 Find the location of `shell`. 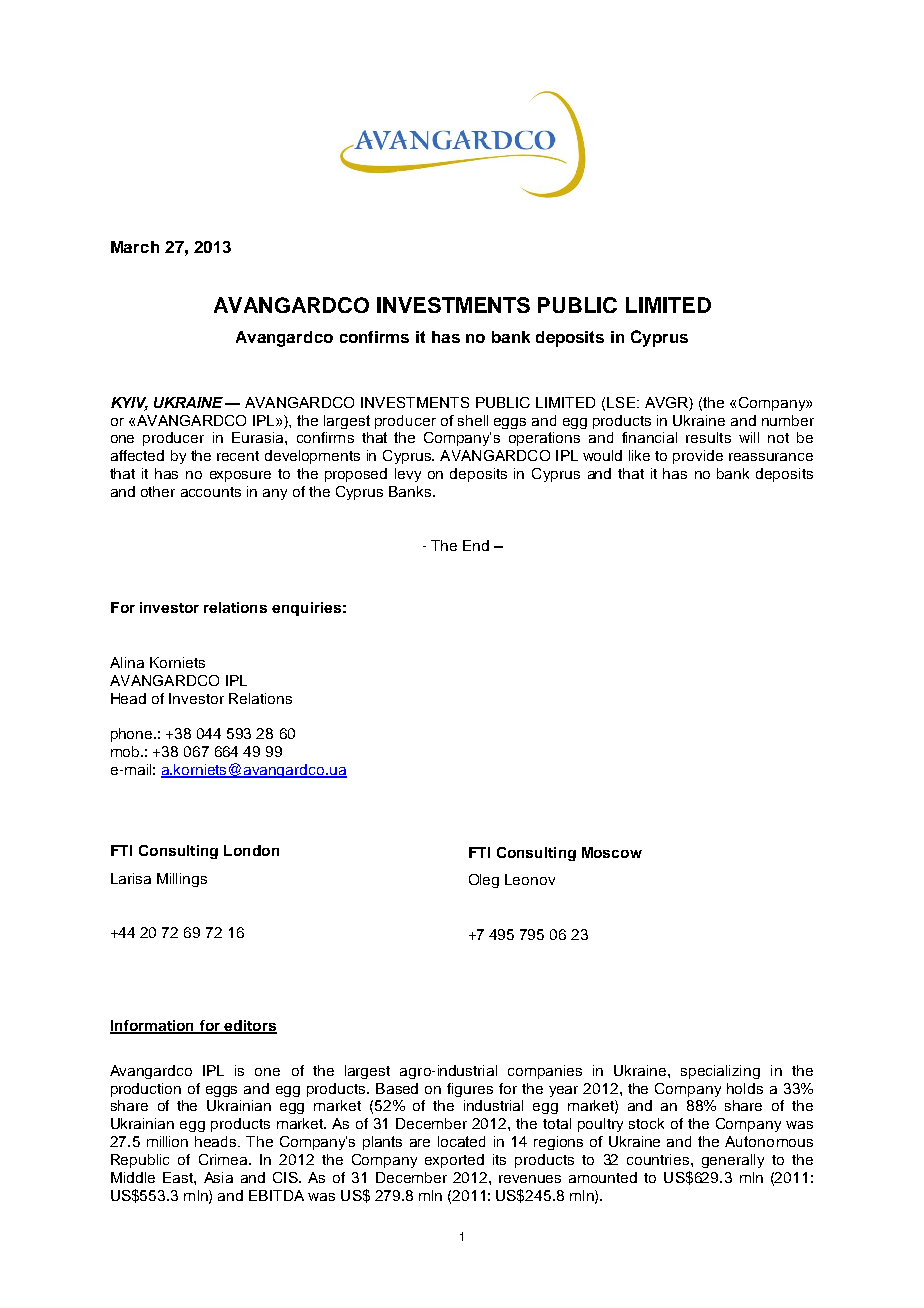

shell is located at coordinates (473, 420).
